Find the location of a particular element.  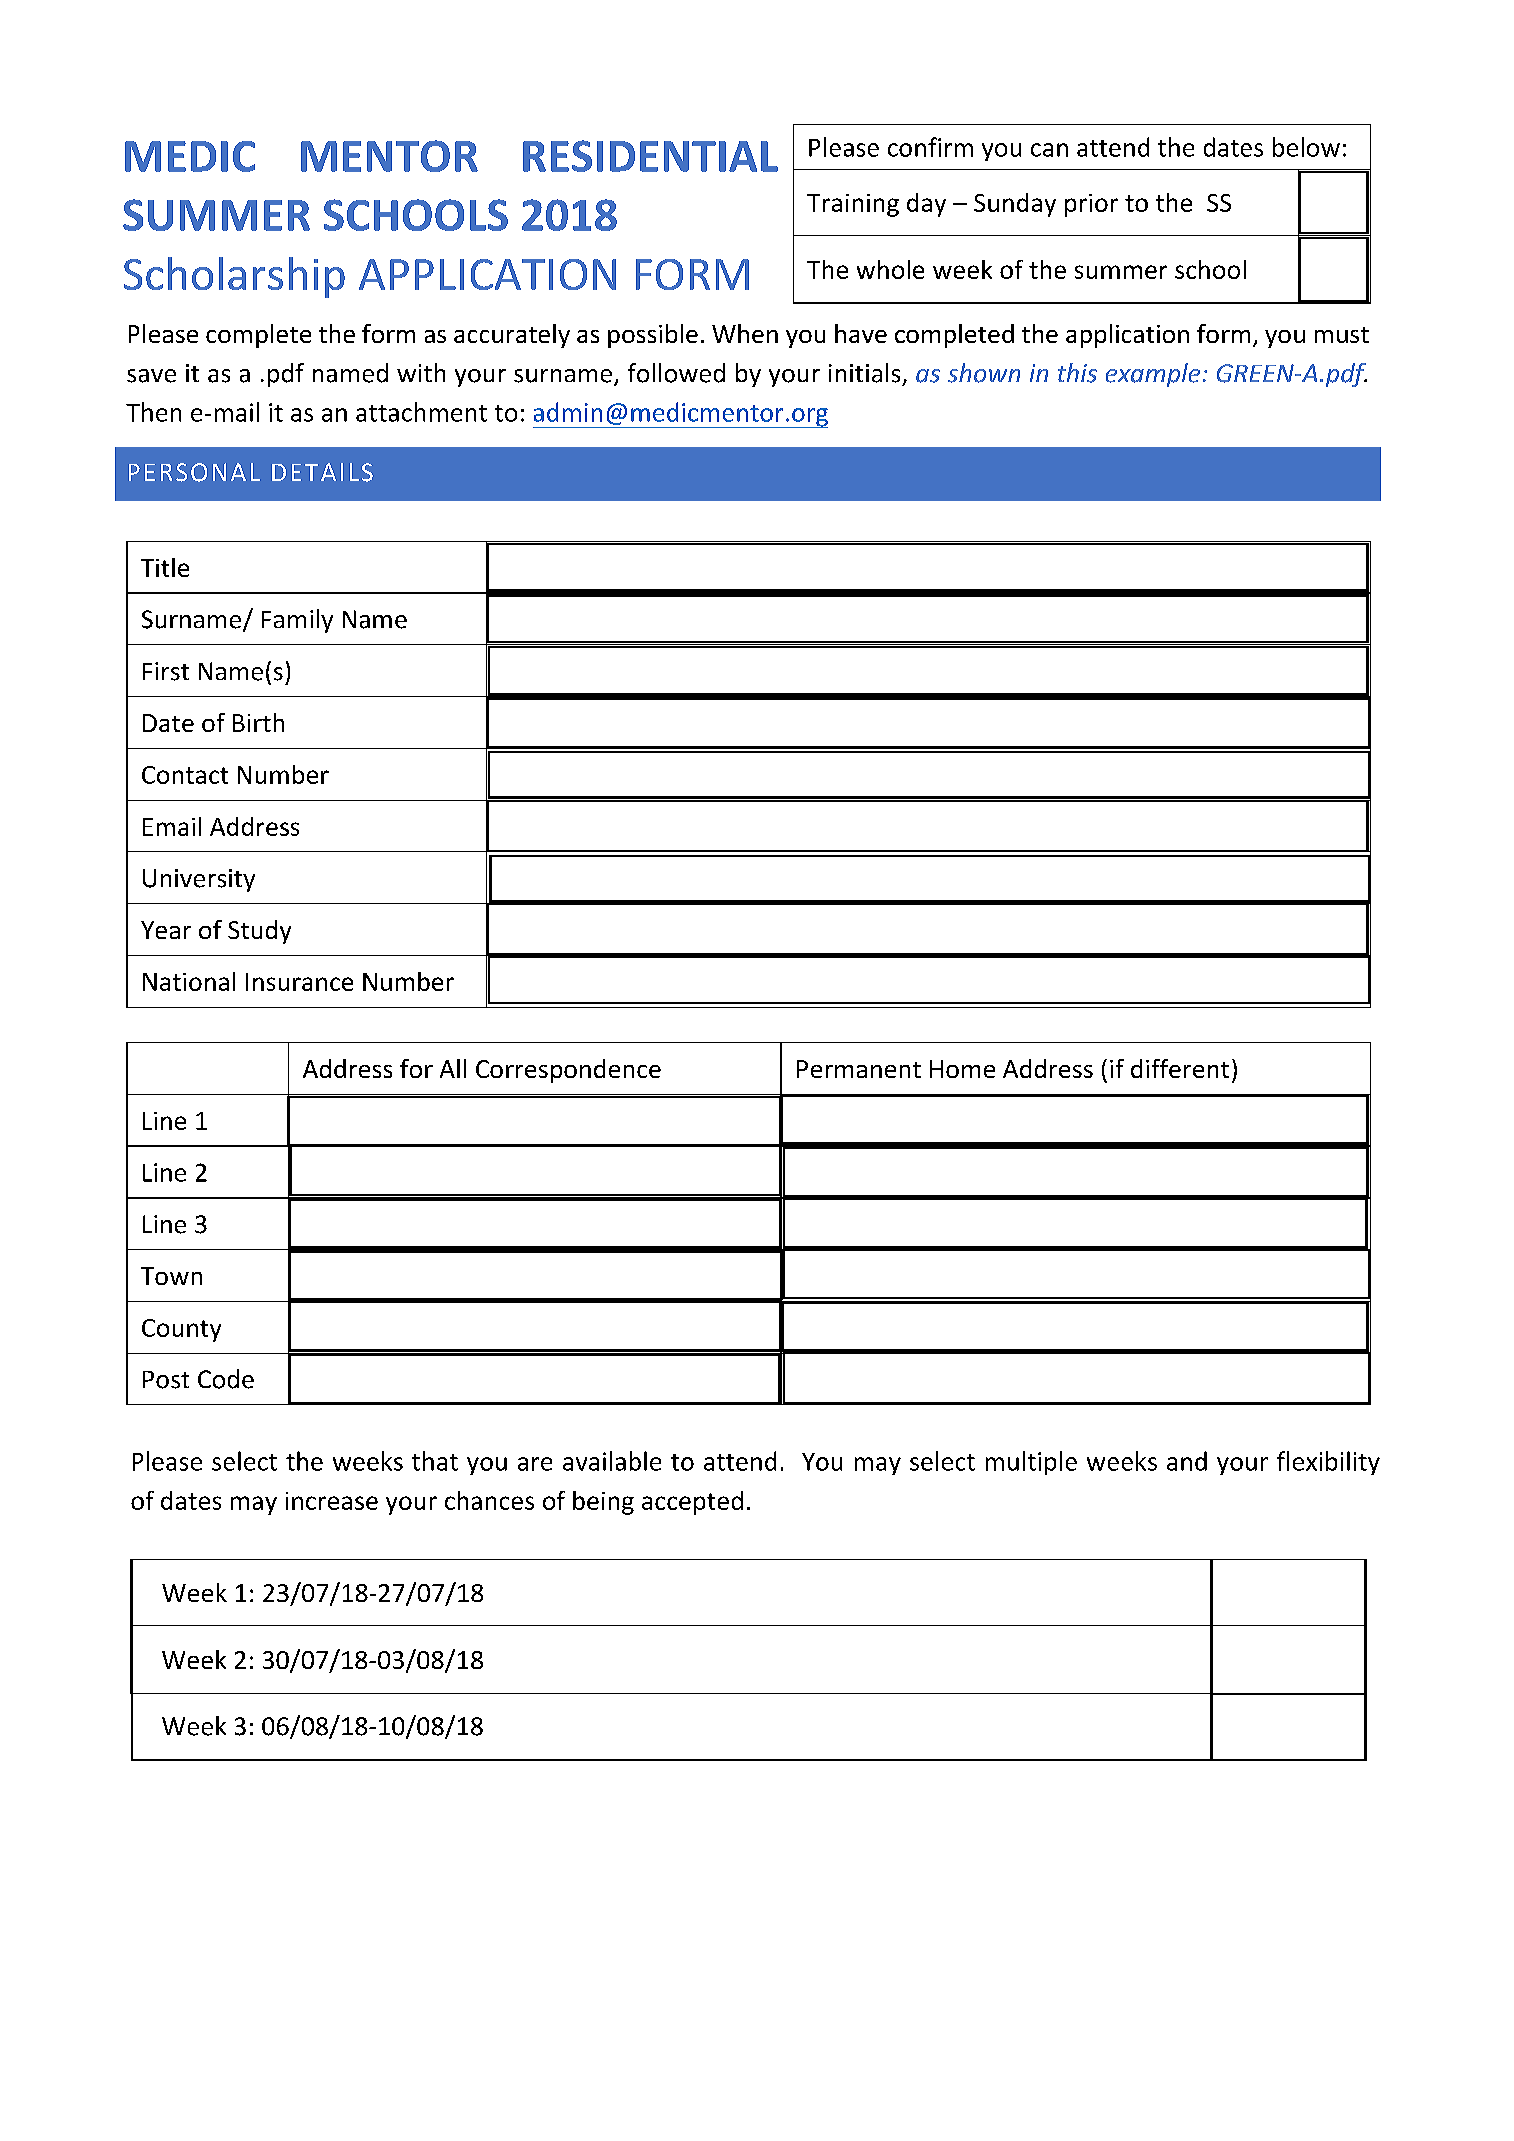

Family is located at coordinates (297, 621).
